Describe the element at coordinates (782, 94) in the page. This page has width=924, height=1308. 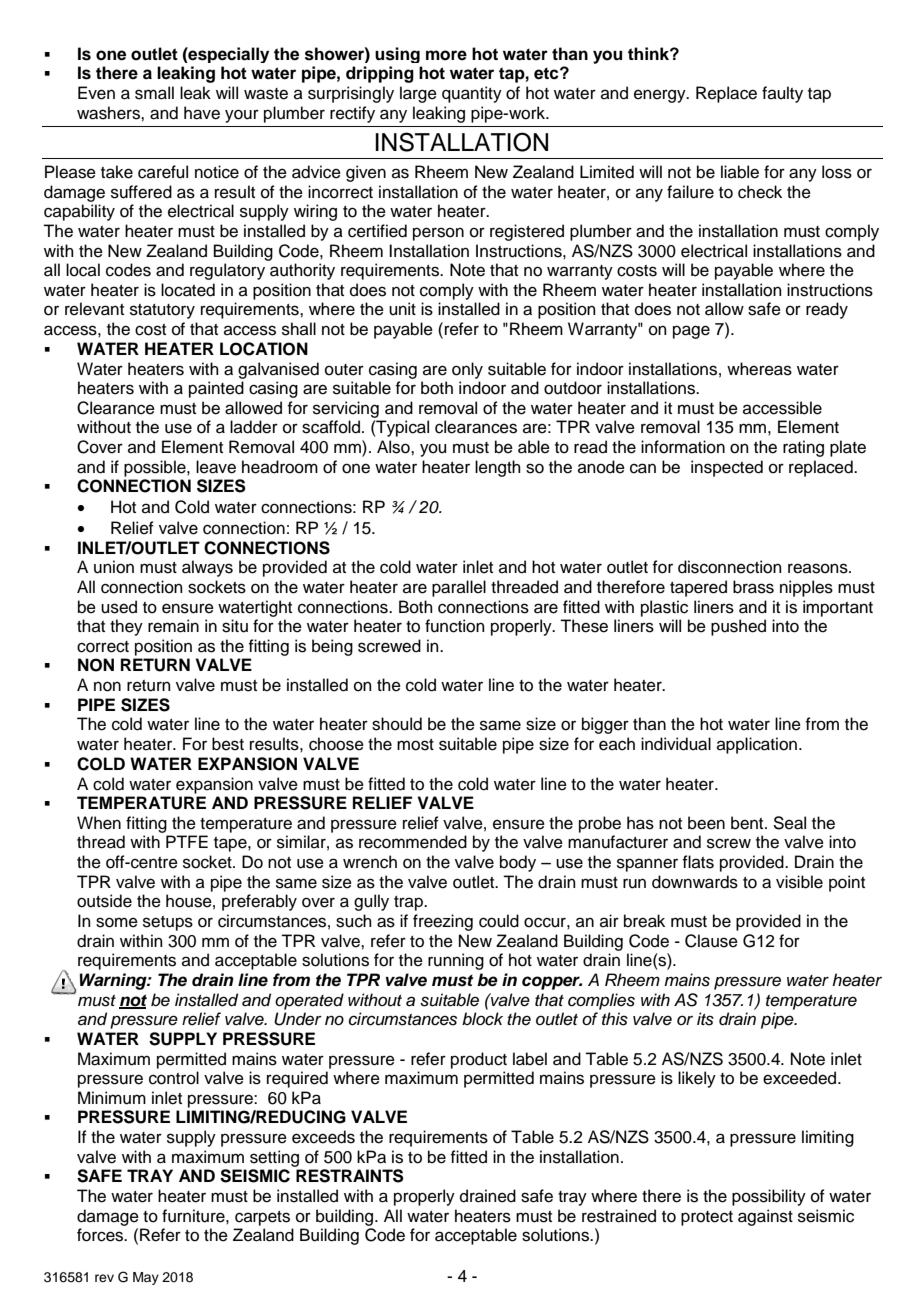
I see `faulty` at that location.
